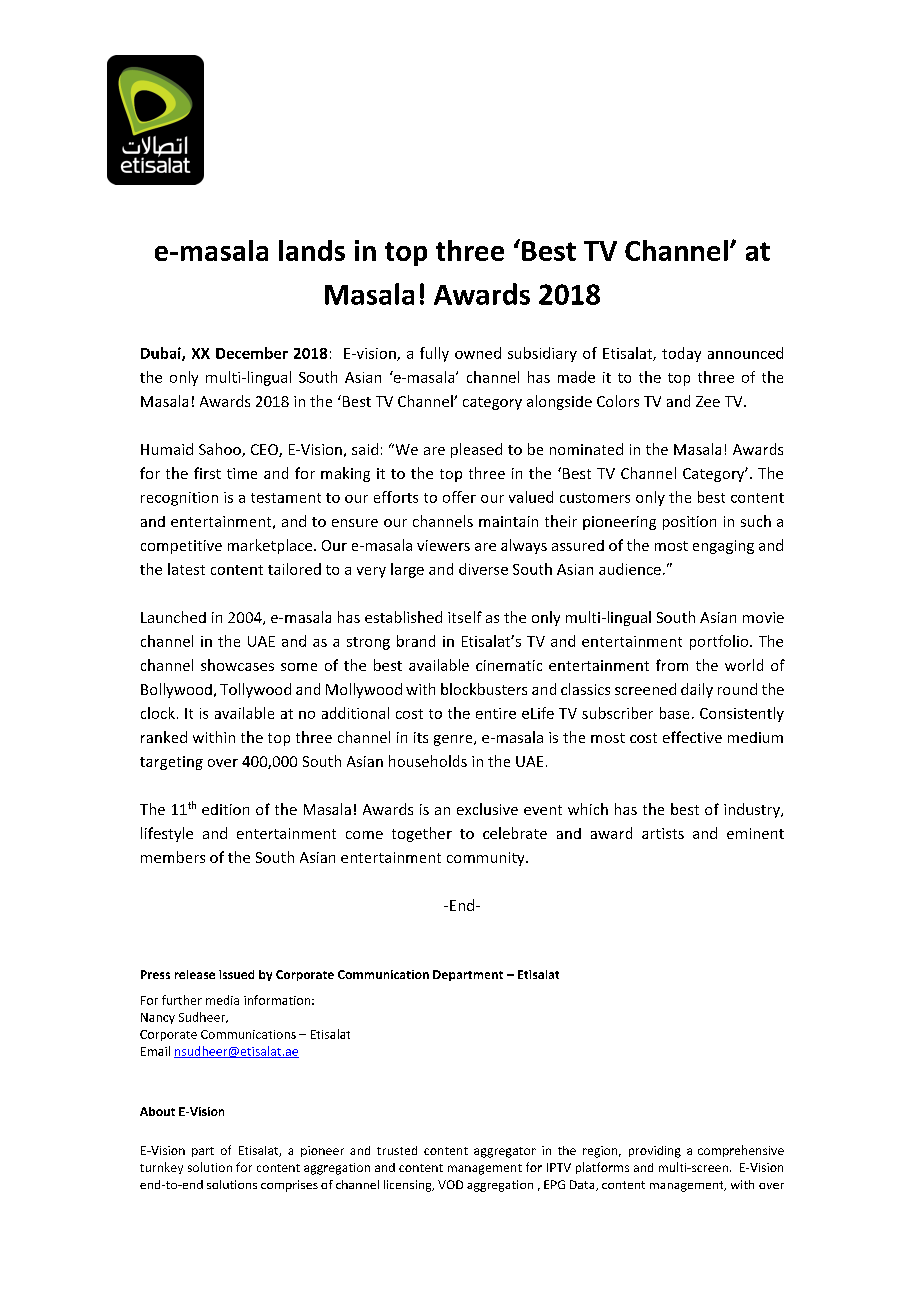 The height and width of the document is (1309, 924). What do you see at coordinates (478, 353) in the document?
I see `owned` at bounding box center [478, 353].
